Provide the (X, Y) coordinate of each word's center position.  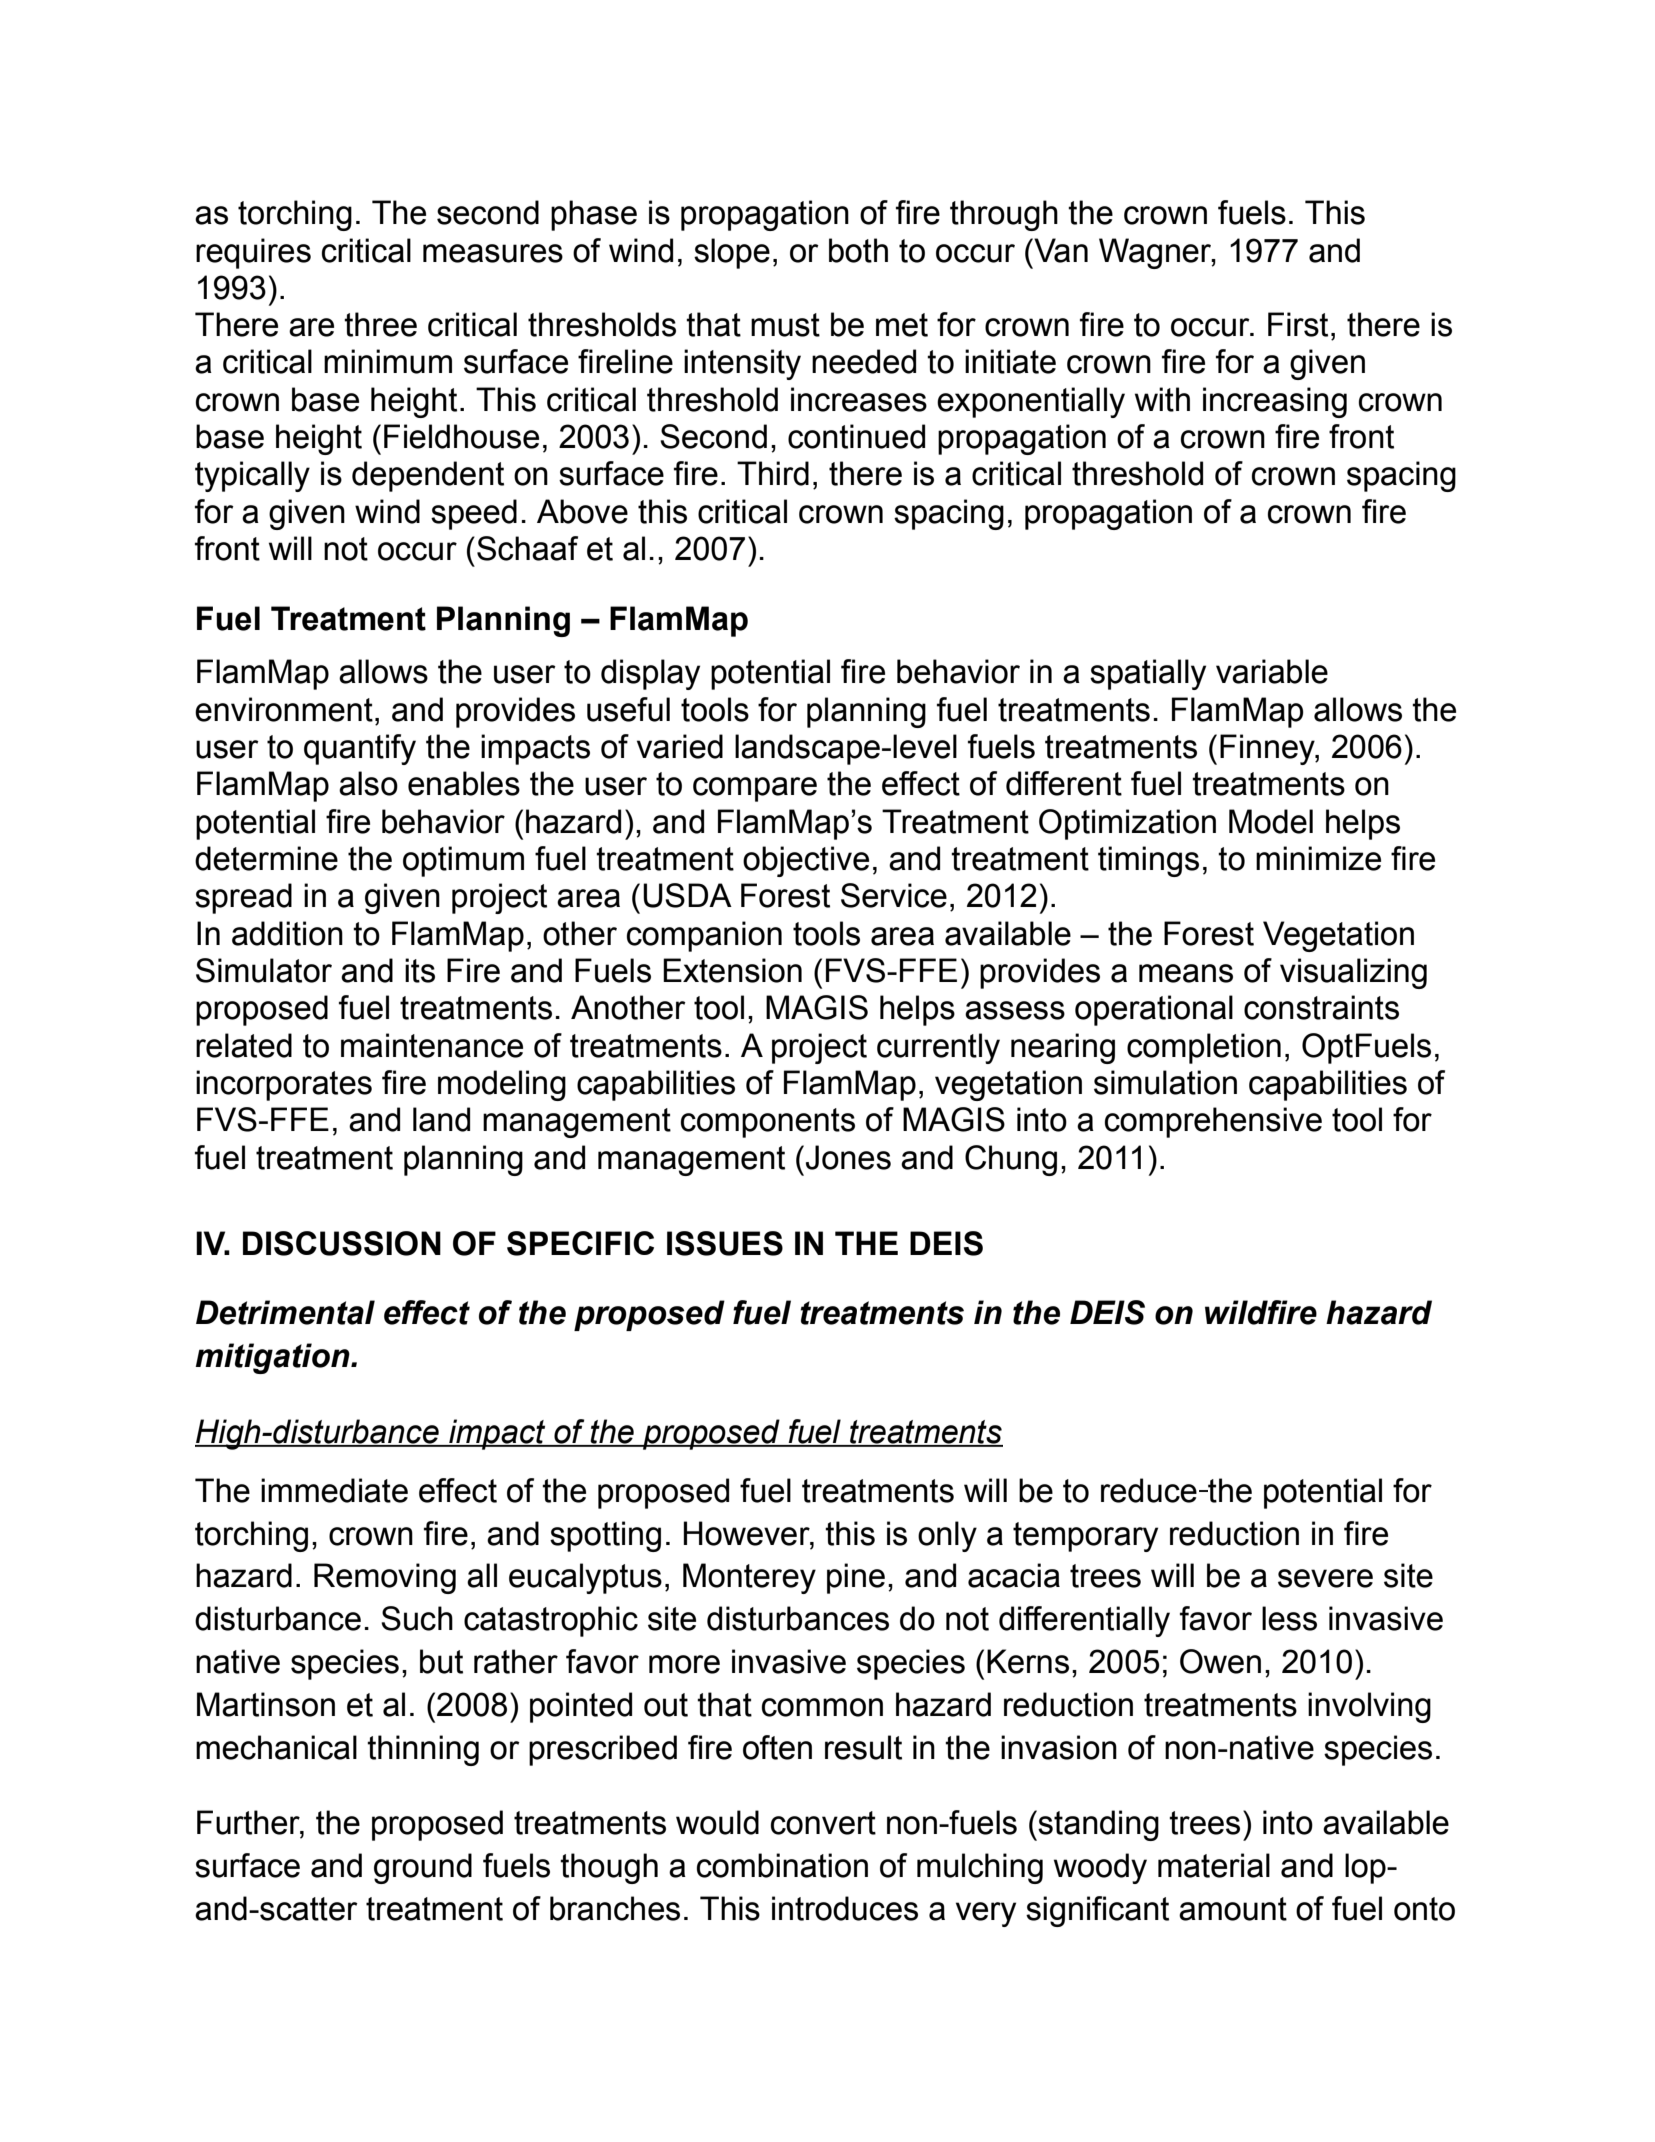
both (858, 250)
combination (782, 1865)
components (768, 1123)
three (380, 324)
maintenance (432, 1045)
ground (423, 1868)
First (1298, 324)
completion (1204, 1048)
